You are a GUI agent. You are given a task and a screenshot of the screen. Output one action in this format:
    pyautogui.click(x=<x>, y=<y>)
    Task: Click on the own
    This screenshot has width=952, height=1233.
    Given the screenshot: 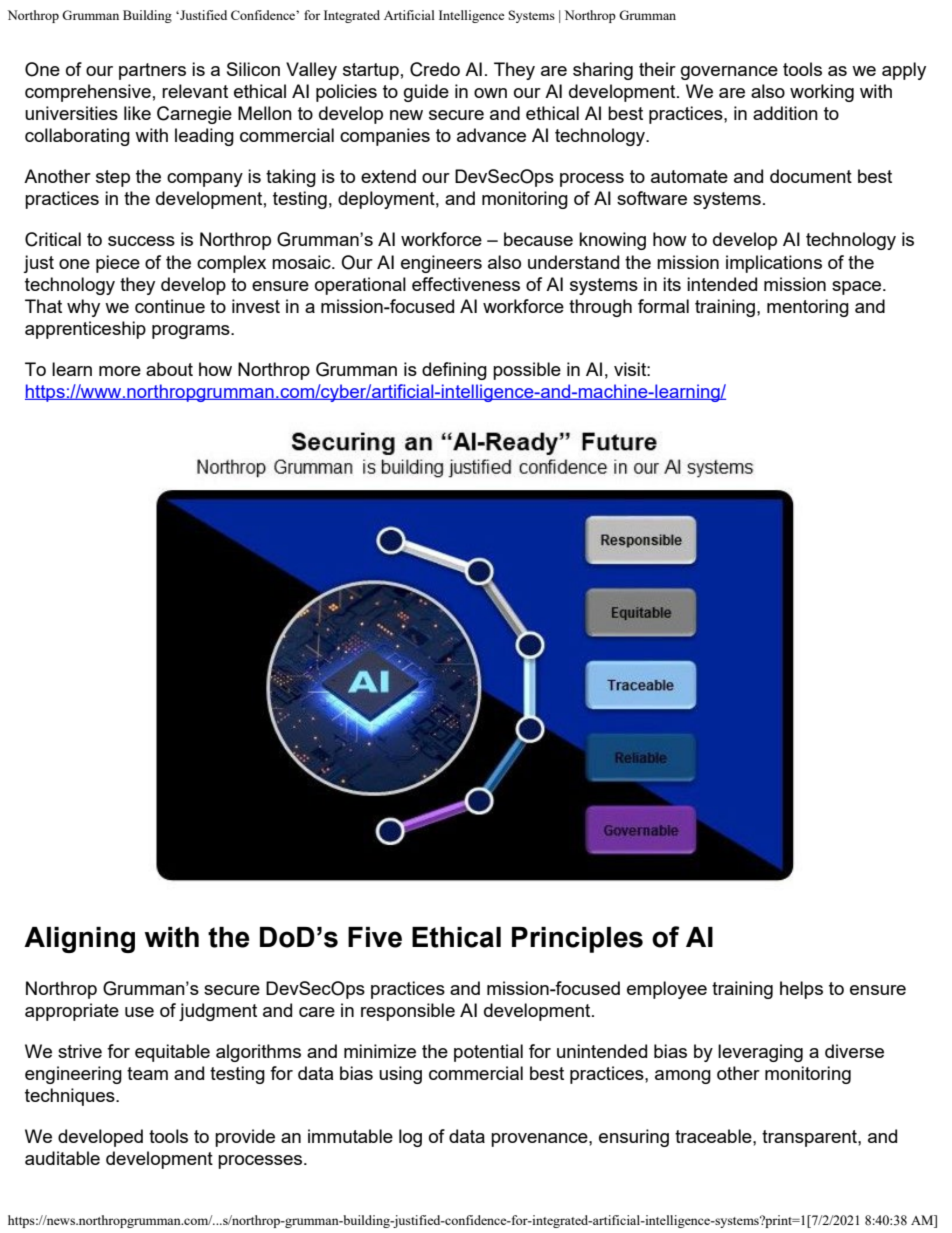 What is the action you would take?
    pyautogui.click(x=490, y=93)
